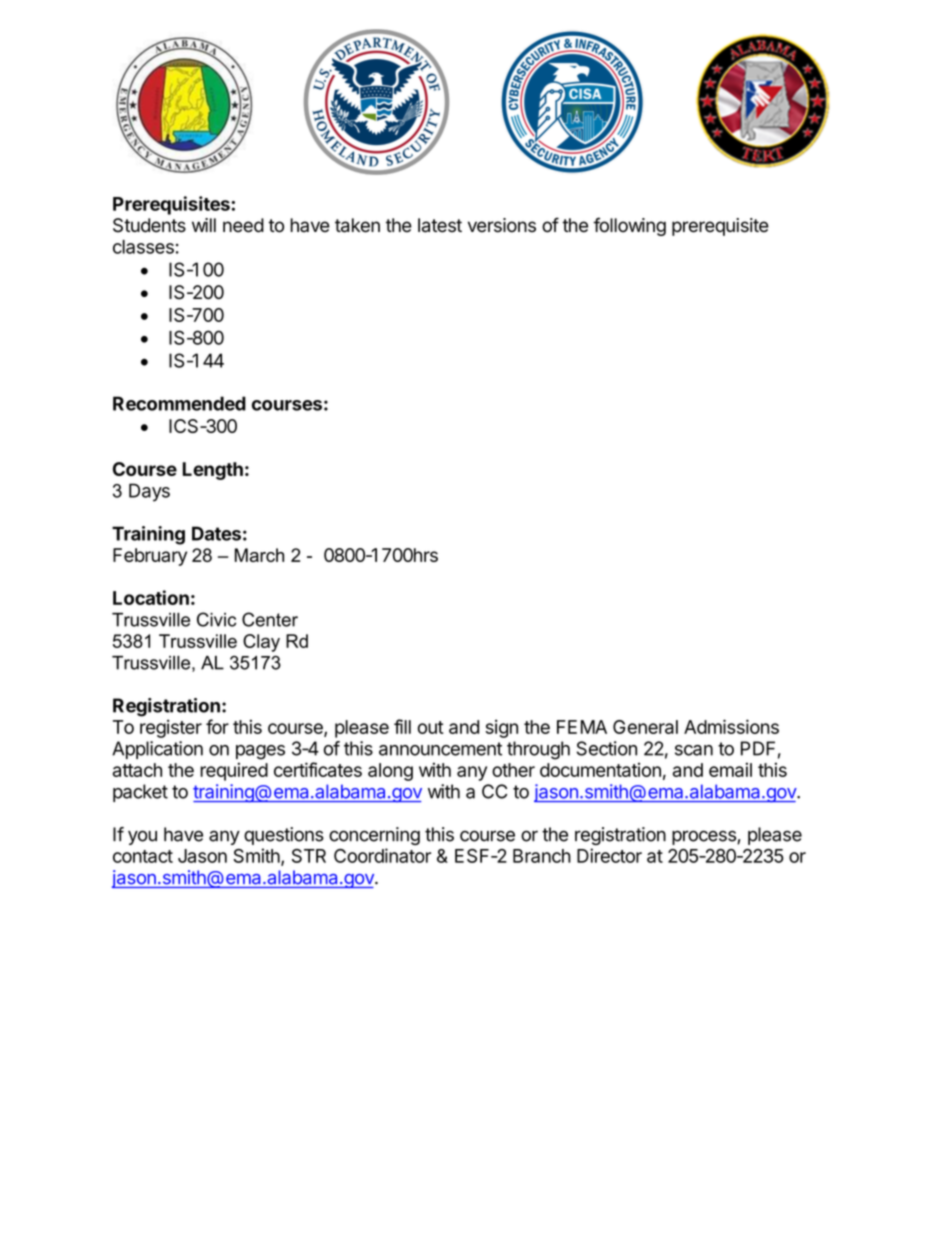 This page has width=952, height=1233. What do you see at coordinates (179, 403) in the page?
I see `Recommended` at bounding box center [179, 403].
